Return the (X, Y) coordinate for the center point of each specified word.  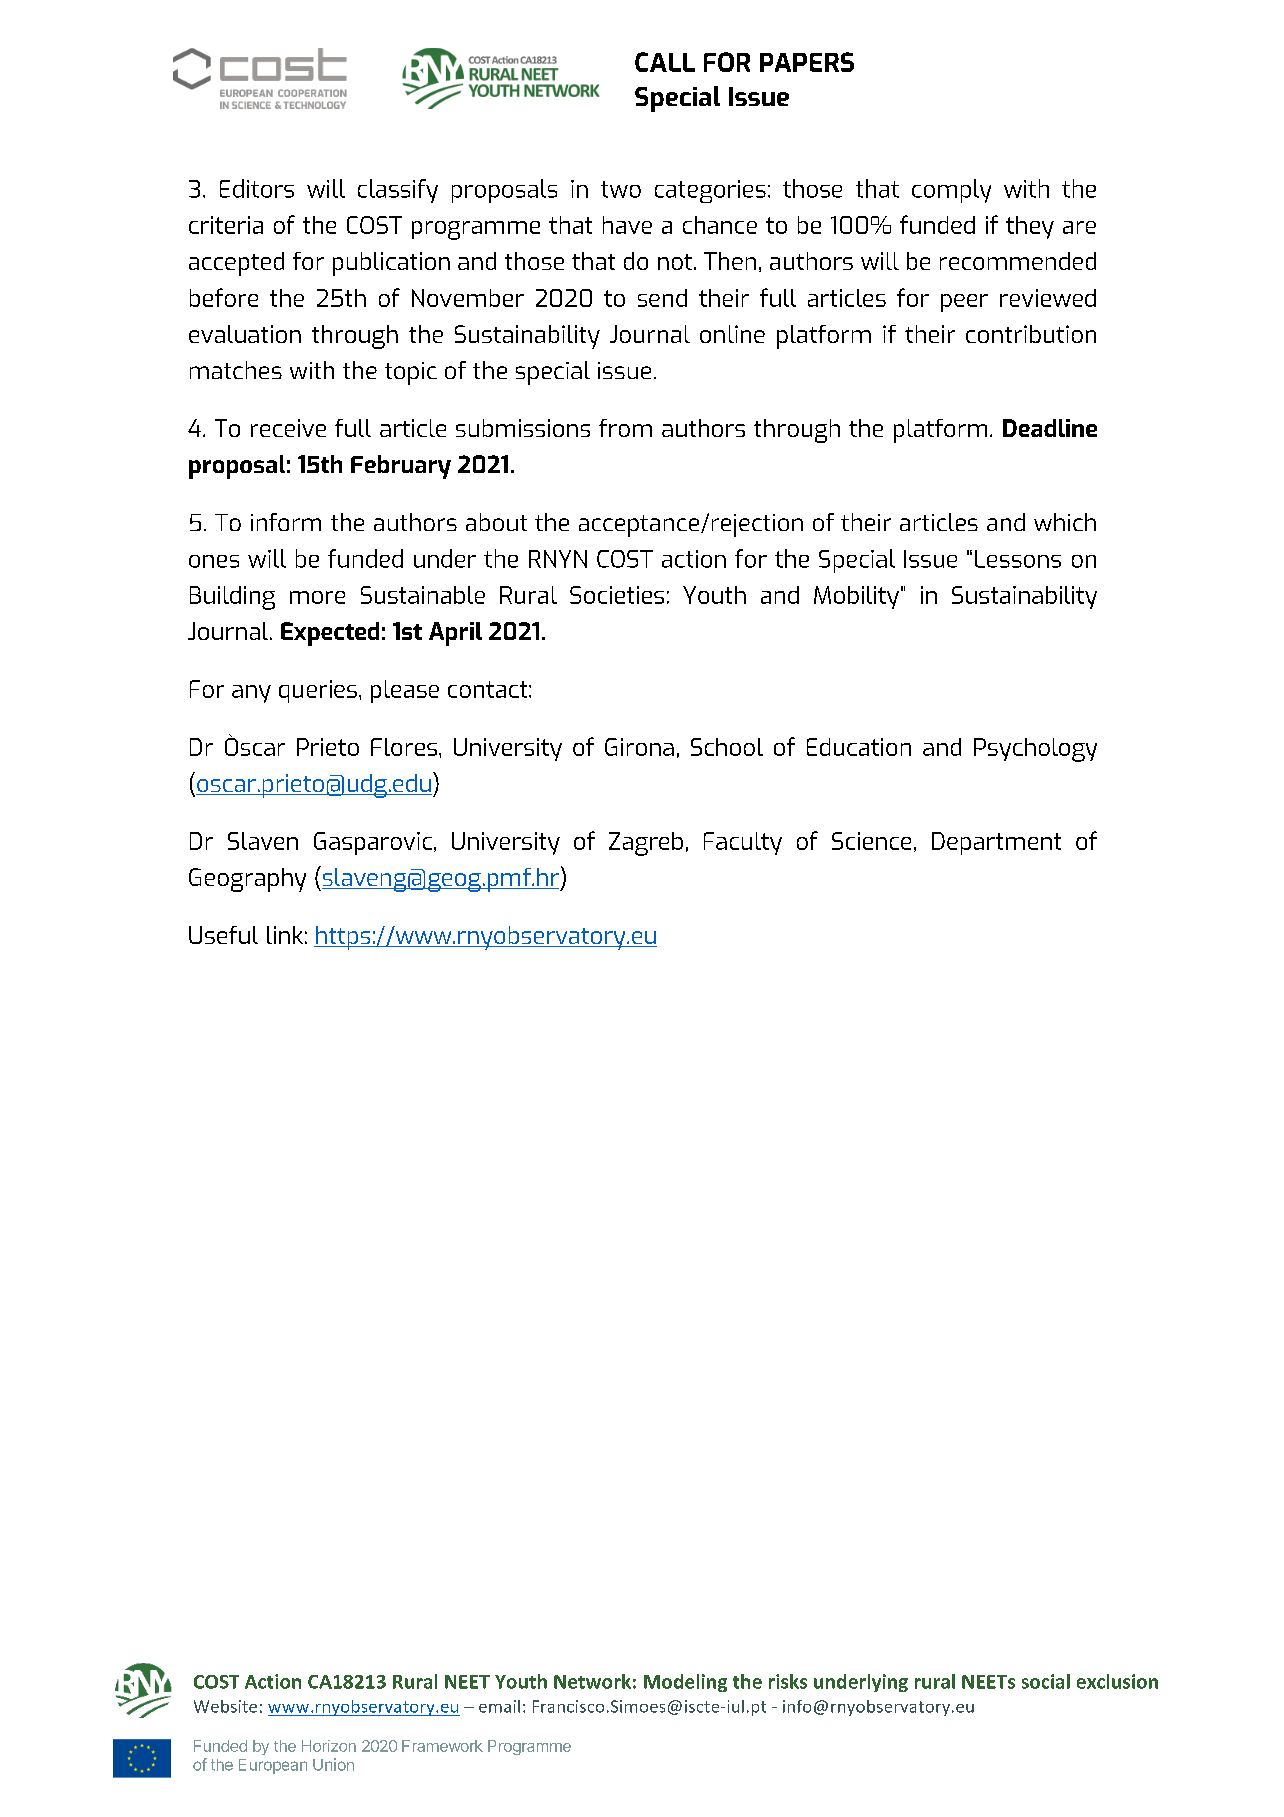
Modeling (685, 1683)
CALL (665, 62)
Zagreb (646, 844)
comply (951, 191)
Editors (257, 188)
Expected (330, 634)
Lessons (1018, 559)
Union (333, 1764)
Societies (617, 595)
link (285, 935)
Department (996, 843)
